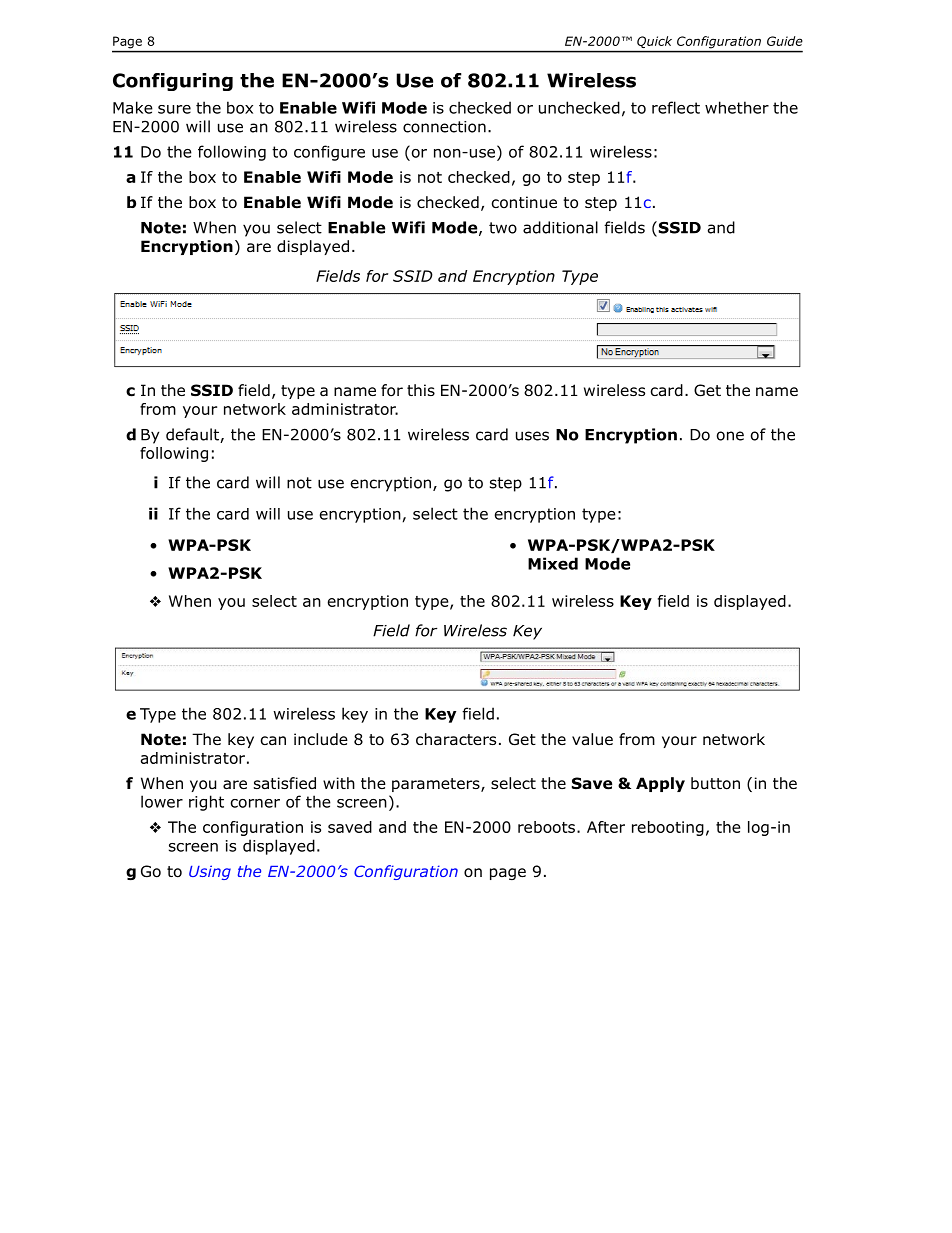  Describe the element at coordinates (592, 739) in the document. I see `value` at that location.
